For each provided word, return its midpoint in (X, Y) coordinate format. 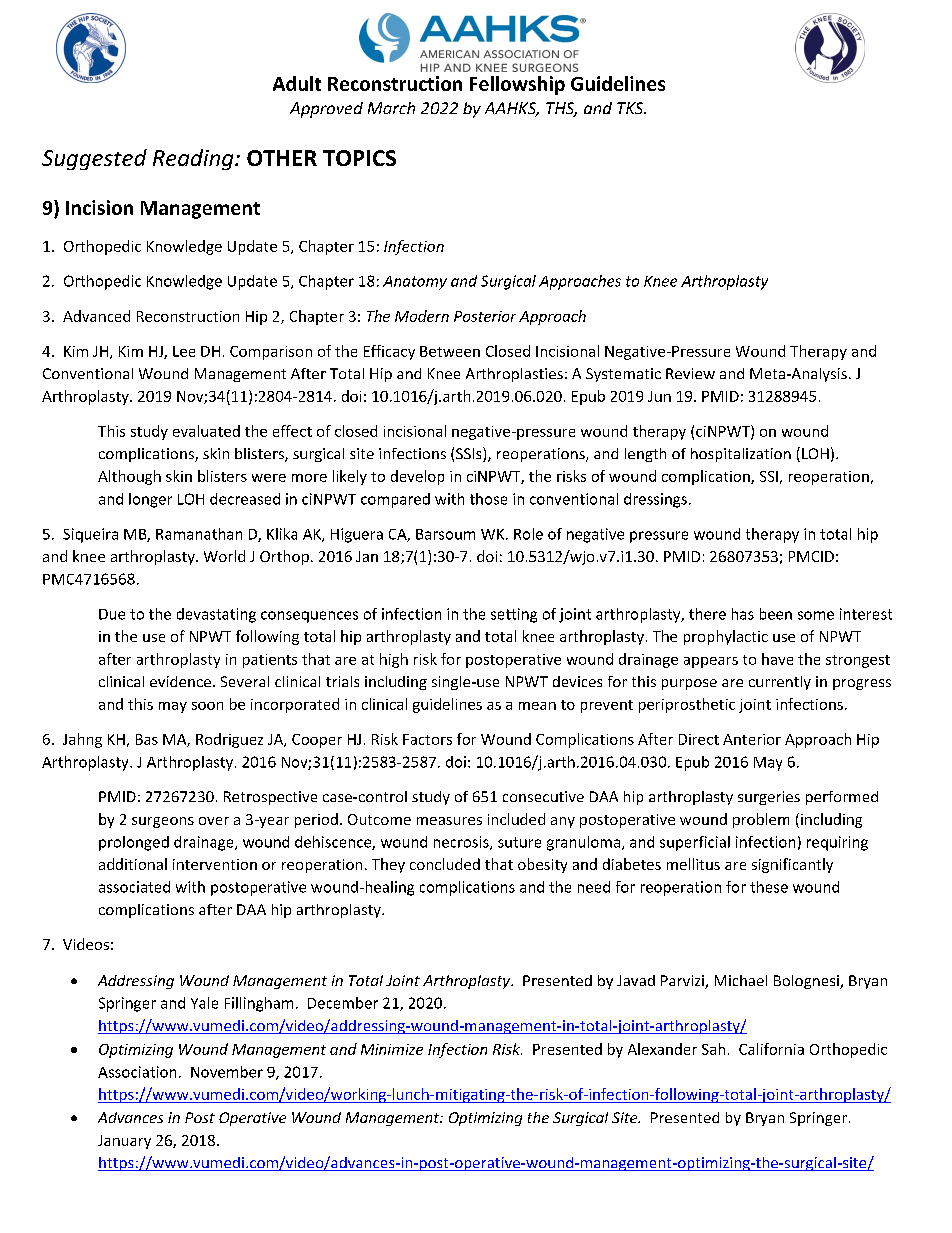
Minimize (392, 1049)
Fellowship (517, 85)
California (771, 1049)
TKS (631, 108)
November (227, 1072)
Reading (194, 159)
